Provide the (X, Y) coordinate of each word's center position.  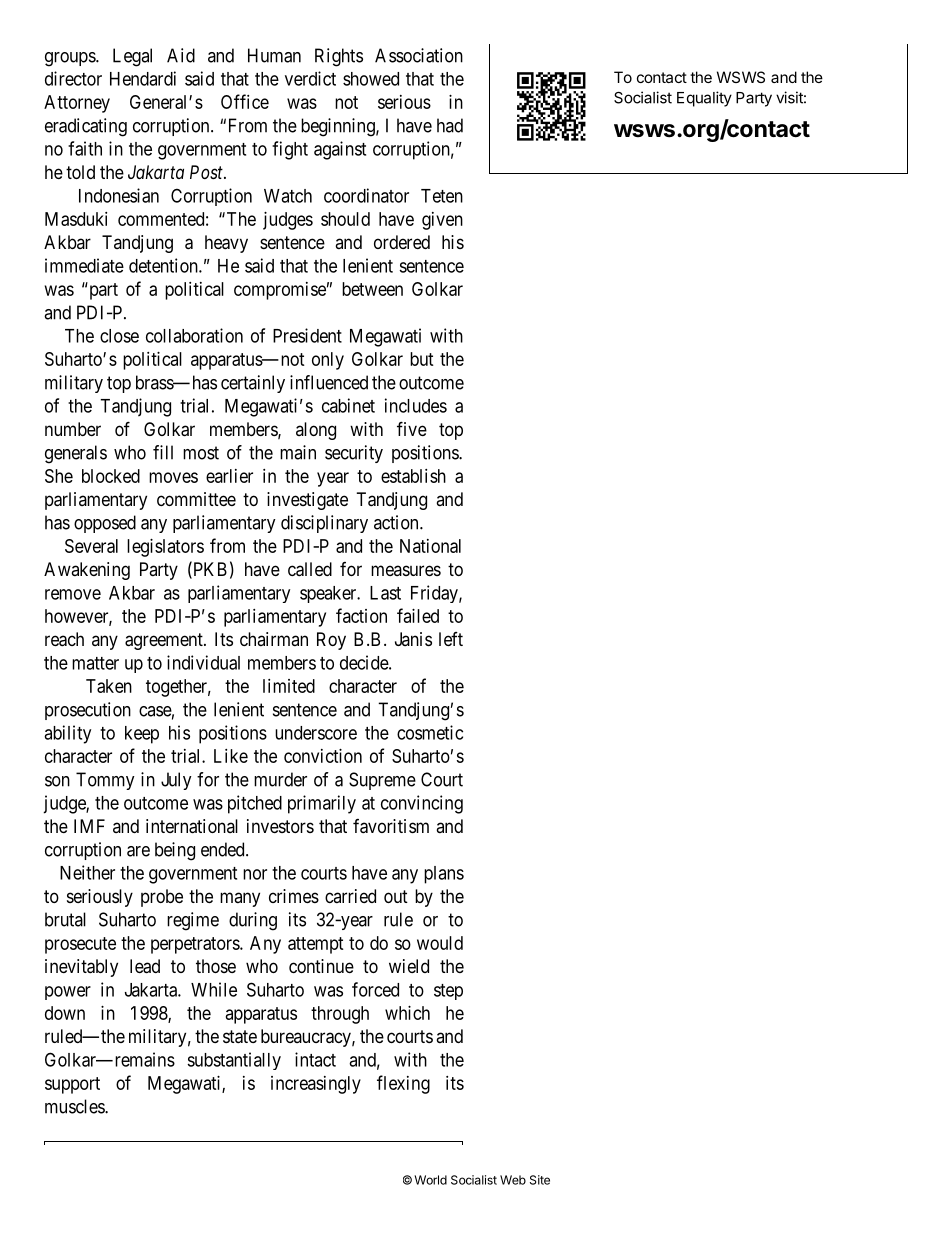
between (372, 289)
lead (145, 966)
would (440, 943)
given (442, 221)
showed (371, 79)
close (119, 336)
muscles (75, 1106)
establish (413, 476)
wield (409, 966)
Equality (704, 99)
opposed (105, 524)
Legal (132, 57)
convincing (422, 804)
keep (142, 735)
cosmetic (430, 732)
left (451, 639)
